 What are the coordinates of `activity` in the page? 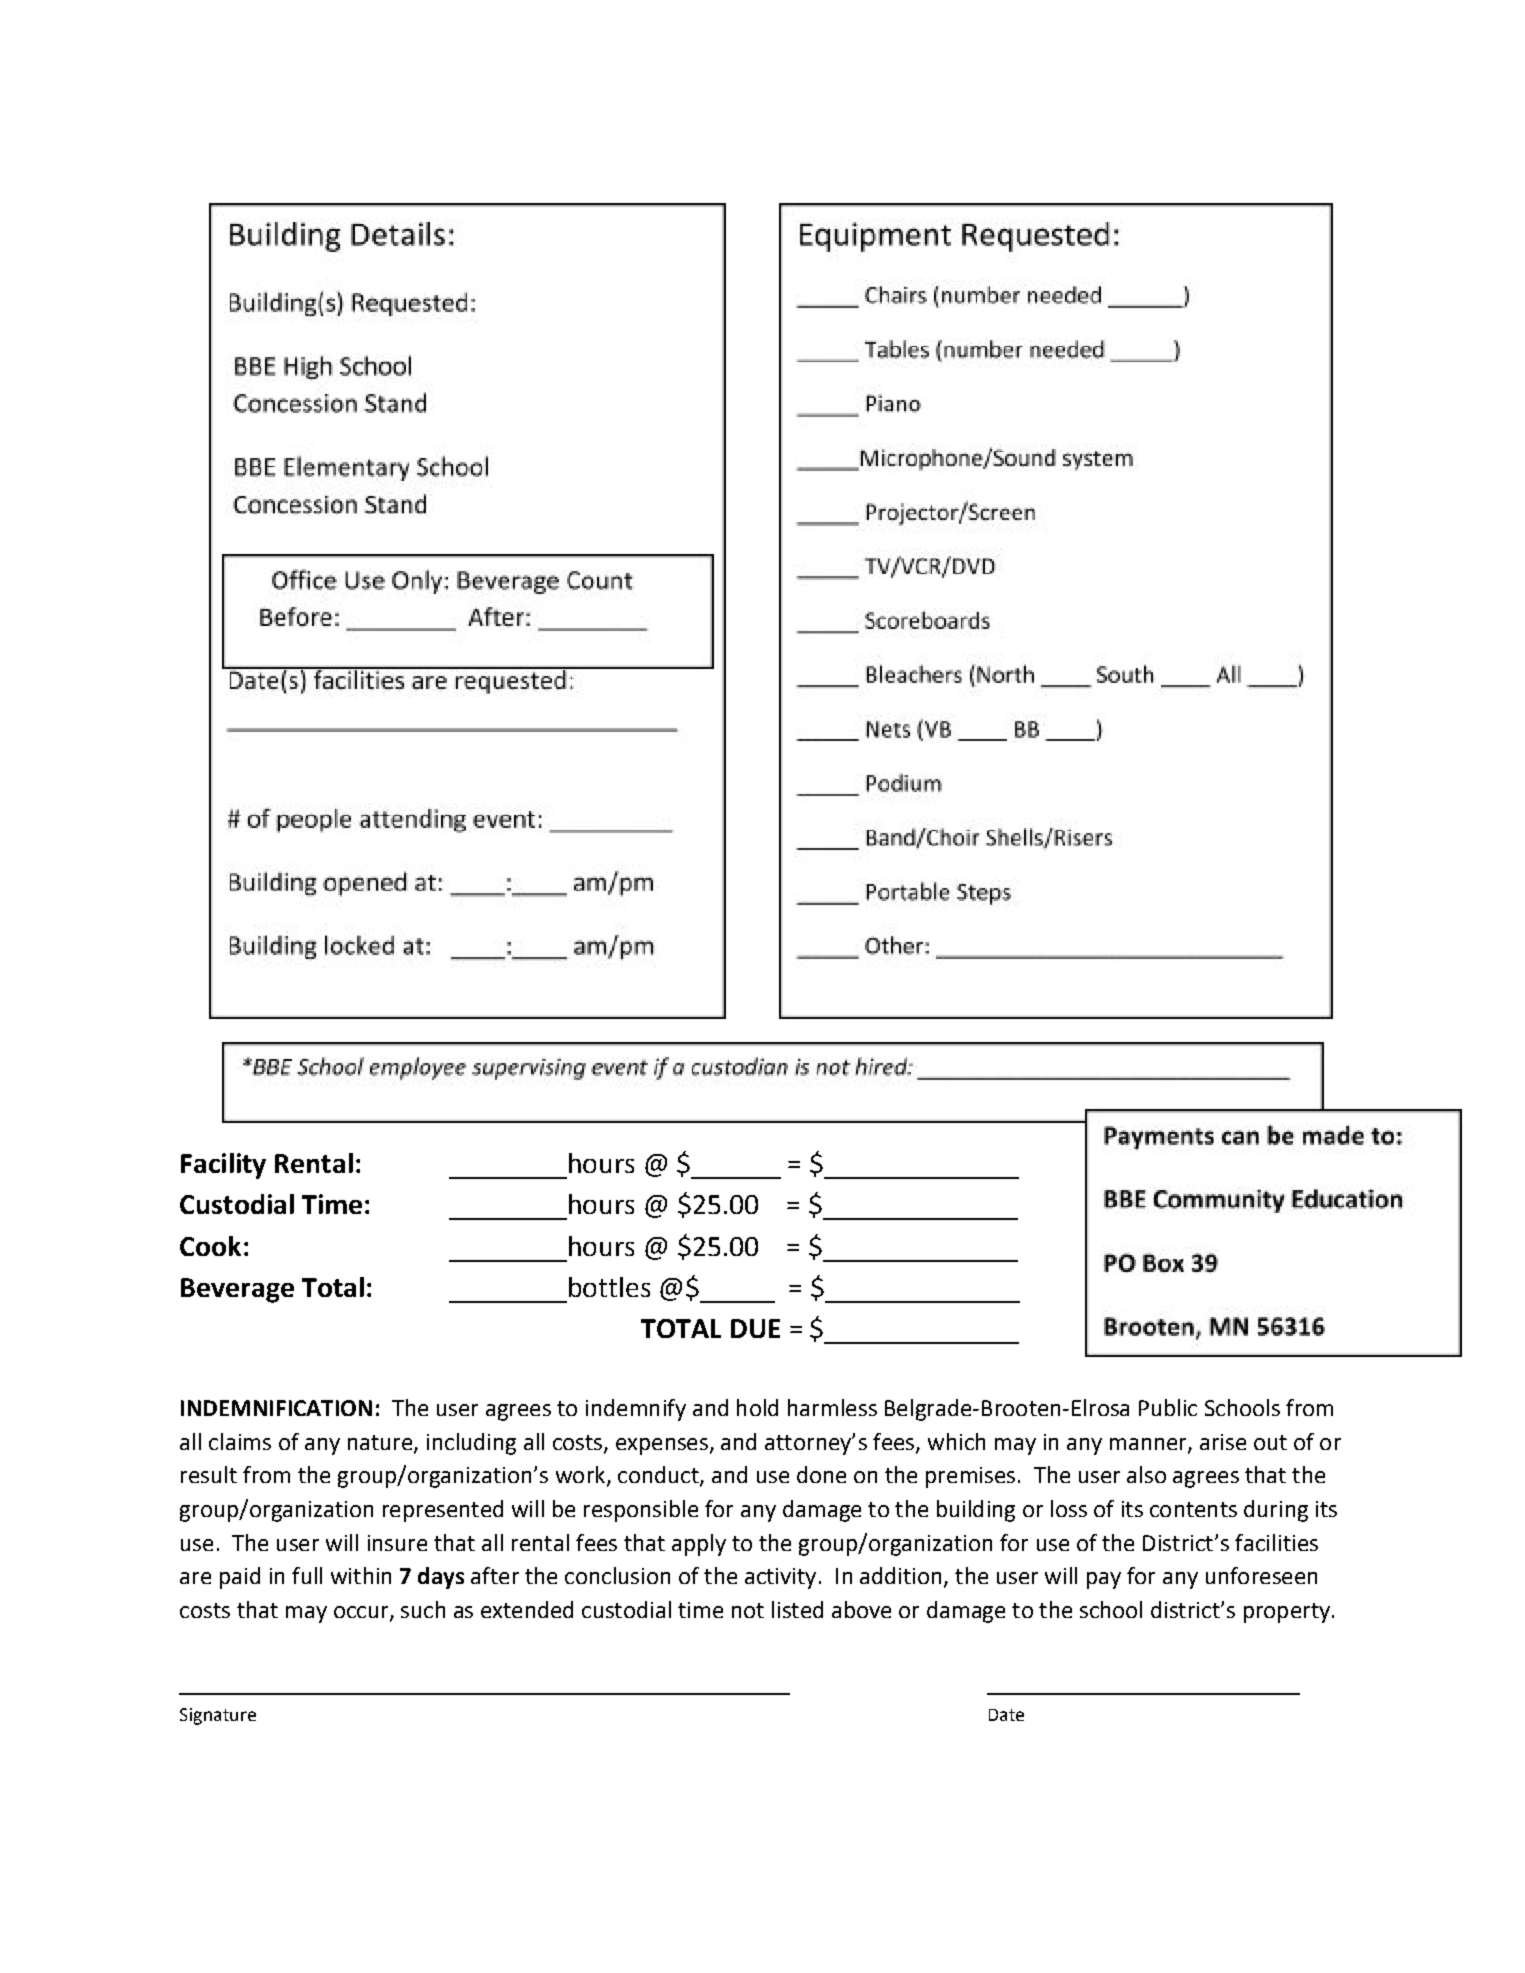 It's located at (780, 1578).
